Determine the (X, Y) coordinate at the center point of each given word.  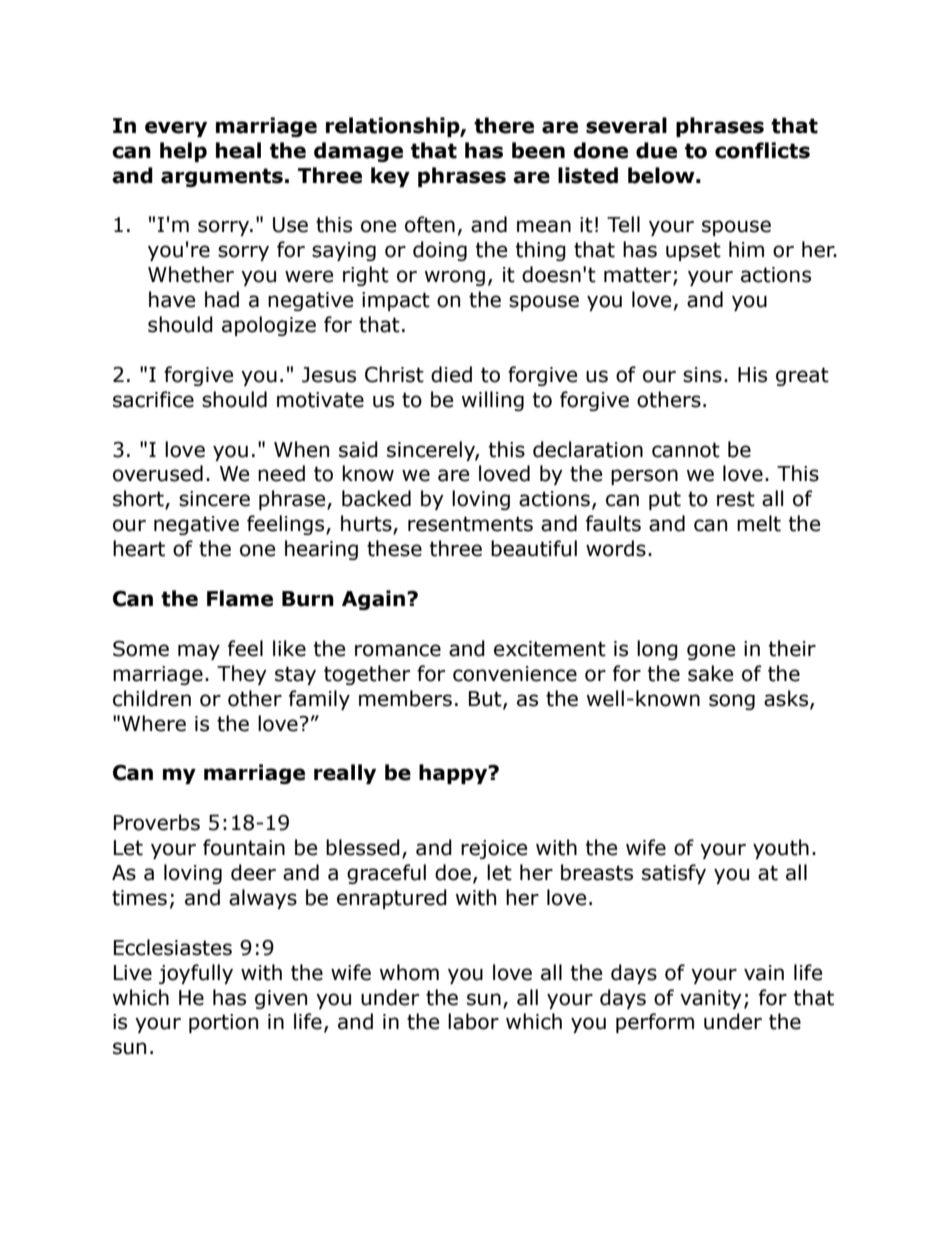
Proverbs (157, 822)
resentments (470, 524)
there (504, 125)
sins (702, 375)
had (222, 299)
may (199, 652)
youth (781, 849)
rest (736, 499)
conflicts (762, 150)
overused (158, 473)
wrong (455, 278)
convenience (515, 674)
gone (711, 652)
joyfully (196, 974)
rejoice (494, 849)
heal (238, 150)
